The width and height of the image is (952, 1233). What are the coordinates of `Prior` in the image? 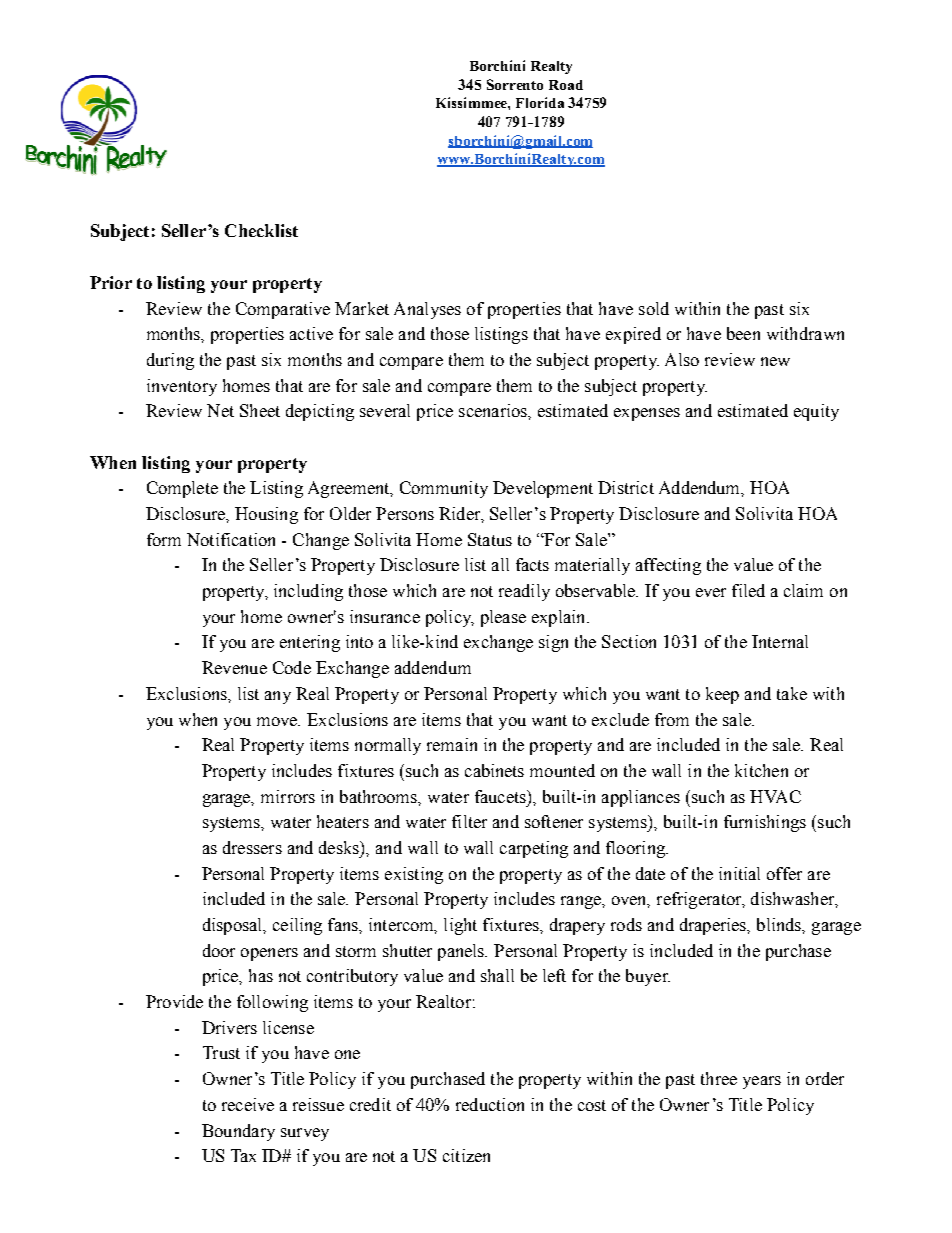 It's located at (111, 282).
